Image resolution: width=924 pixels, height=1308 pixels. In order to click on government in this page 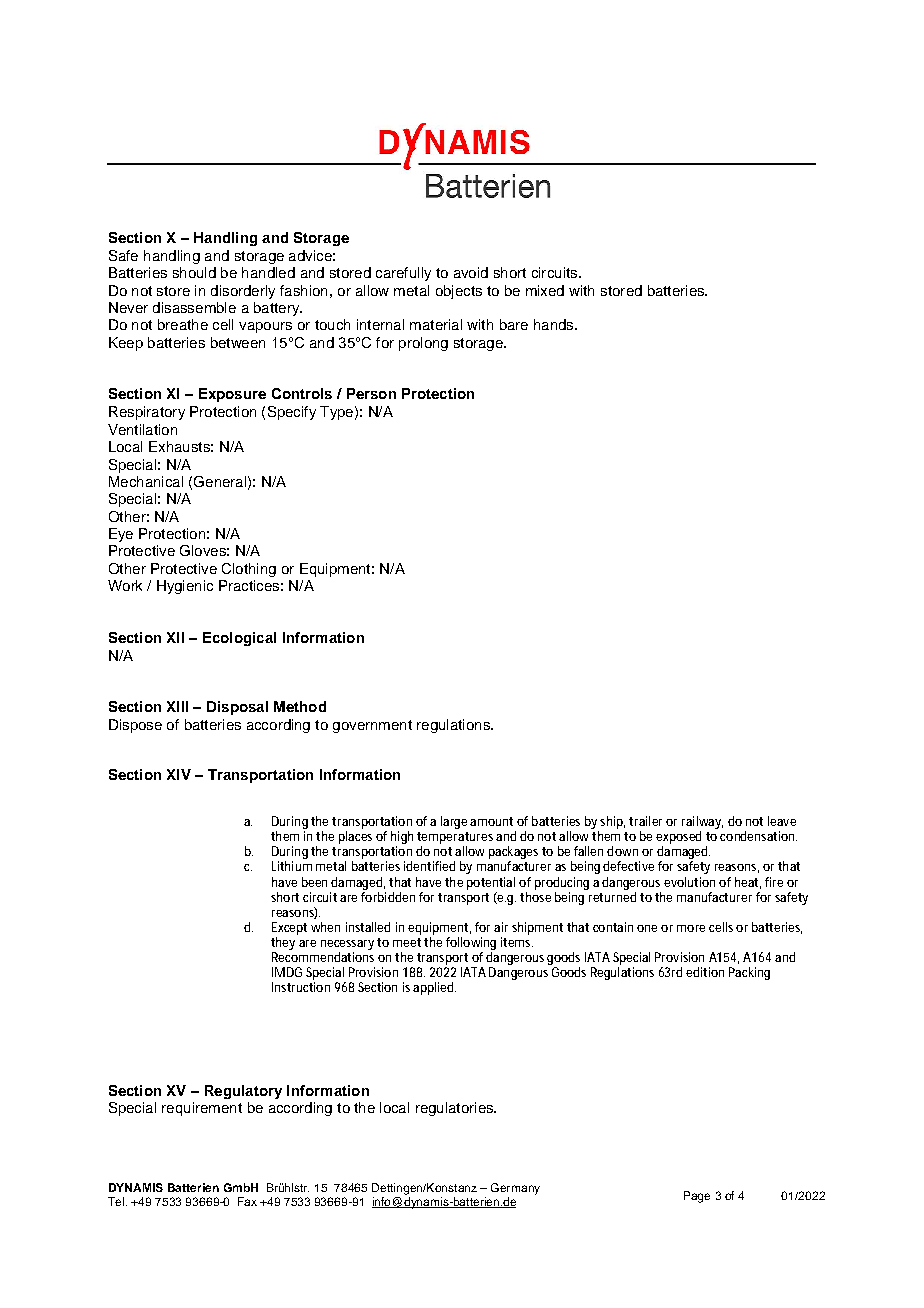, I will do `click(372, 726)`.
